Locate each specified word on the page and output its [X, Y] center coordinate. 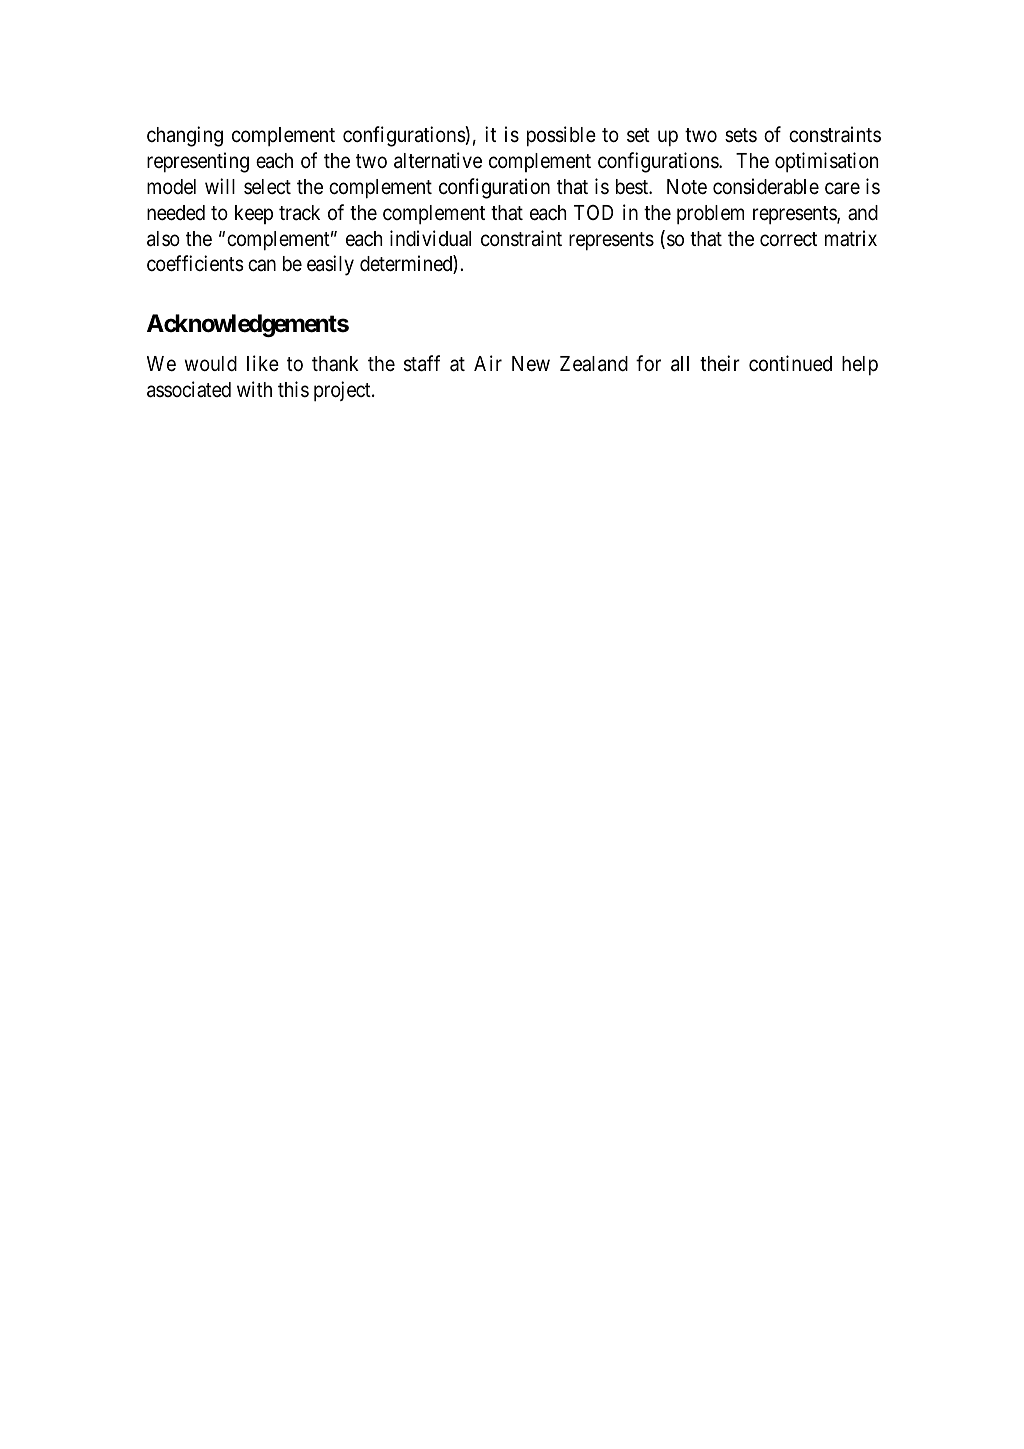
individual [430, 238]
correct [788, 239]
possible [561, 136]
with [254, 389]
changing [185, 136]
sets [741, 135]
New [531, 364]
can [262, 266]
